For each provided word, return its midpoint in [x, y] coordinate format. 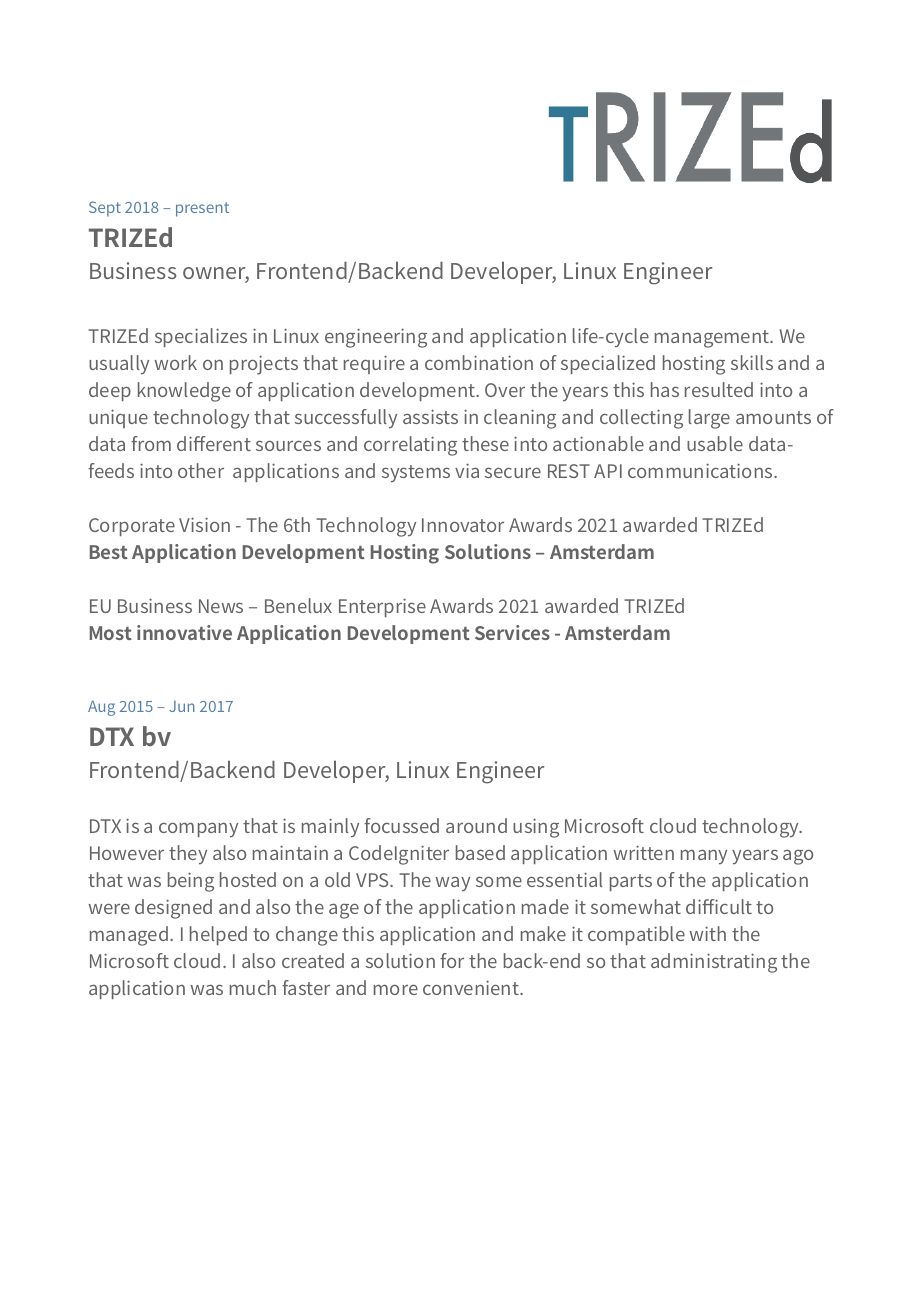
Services [512, 632]
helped [218, 935]
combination [479, 362]
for [452, 960]
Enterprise [382, 607]
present [202, 209]
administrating [714, 963]
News [221, 606]
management [713, 339]
